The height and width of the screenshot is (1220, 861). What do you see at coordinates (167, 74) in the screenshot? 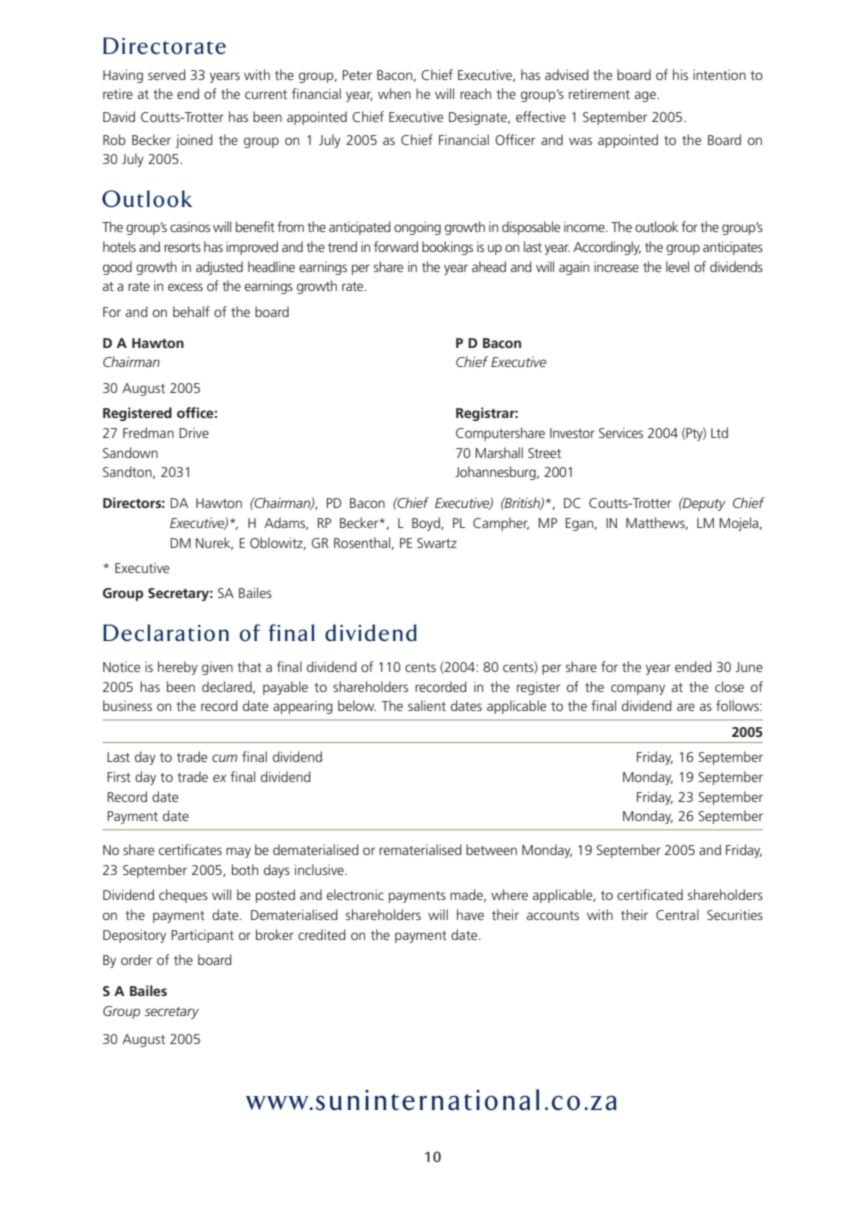
I see `served` at bounding box center [167, 74].
